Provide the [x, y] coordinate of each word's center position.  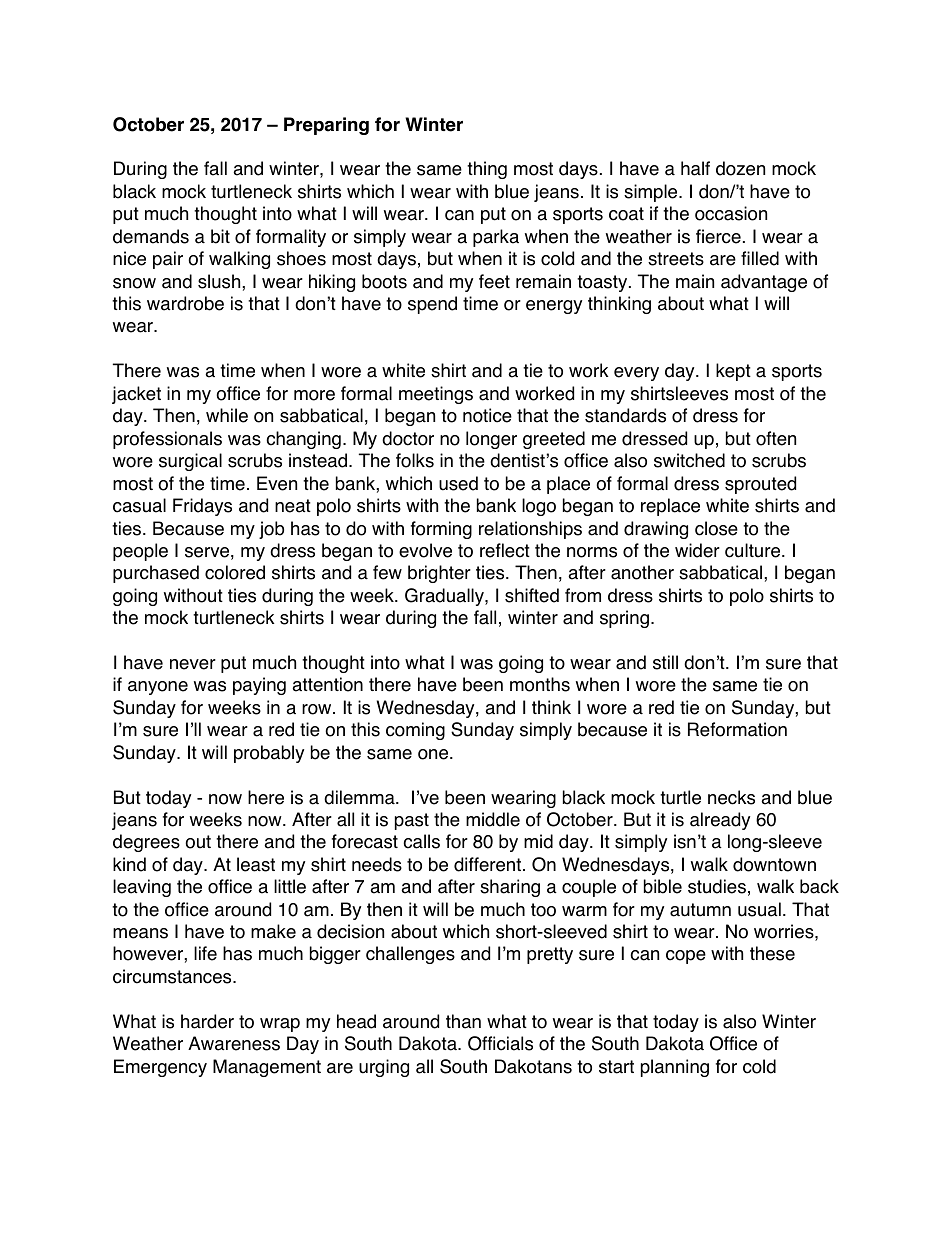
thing [487, 170]
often [776, 438]
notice [487, 415]
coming [415, 731]
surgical [190, 462]
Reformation [737, 729]
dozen [740, 168]
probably [269, 754]
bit [220, 236]
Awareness [234, 1043]
